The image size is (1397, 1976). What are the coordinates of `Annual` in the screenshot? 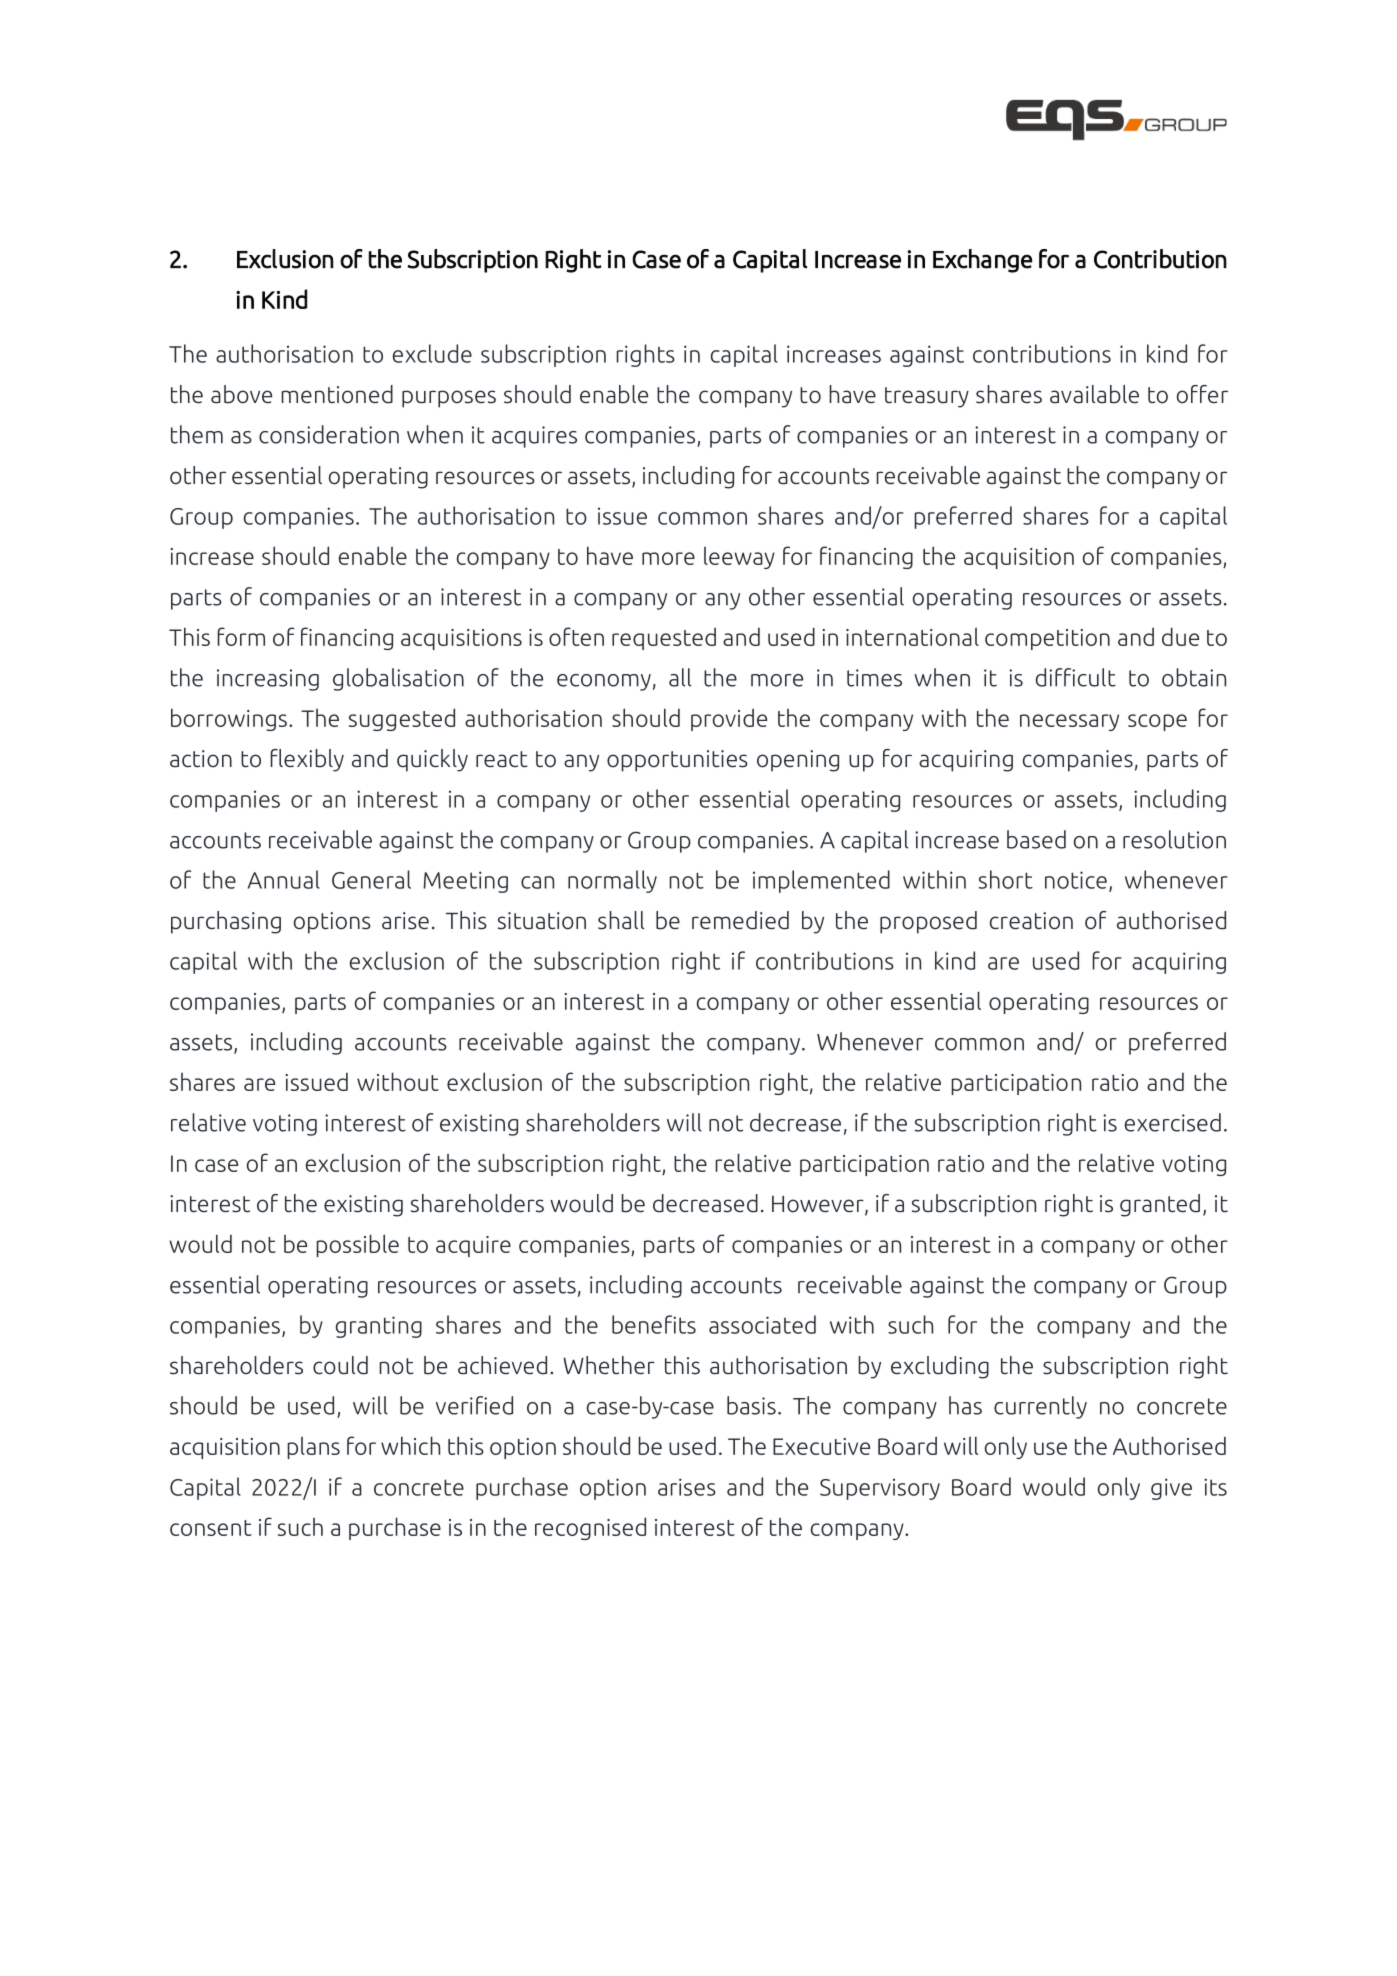 It's located at (284, 879).
